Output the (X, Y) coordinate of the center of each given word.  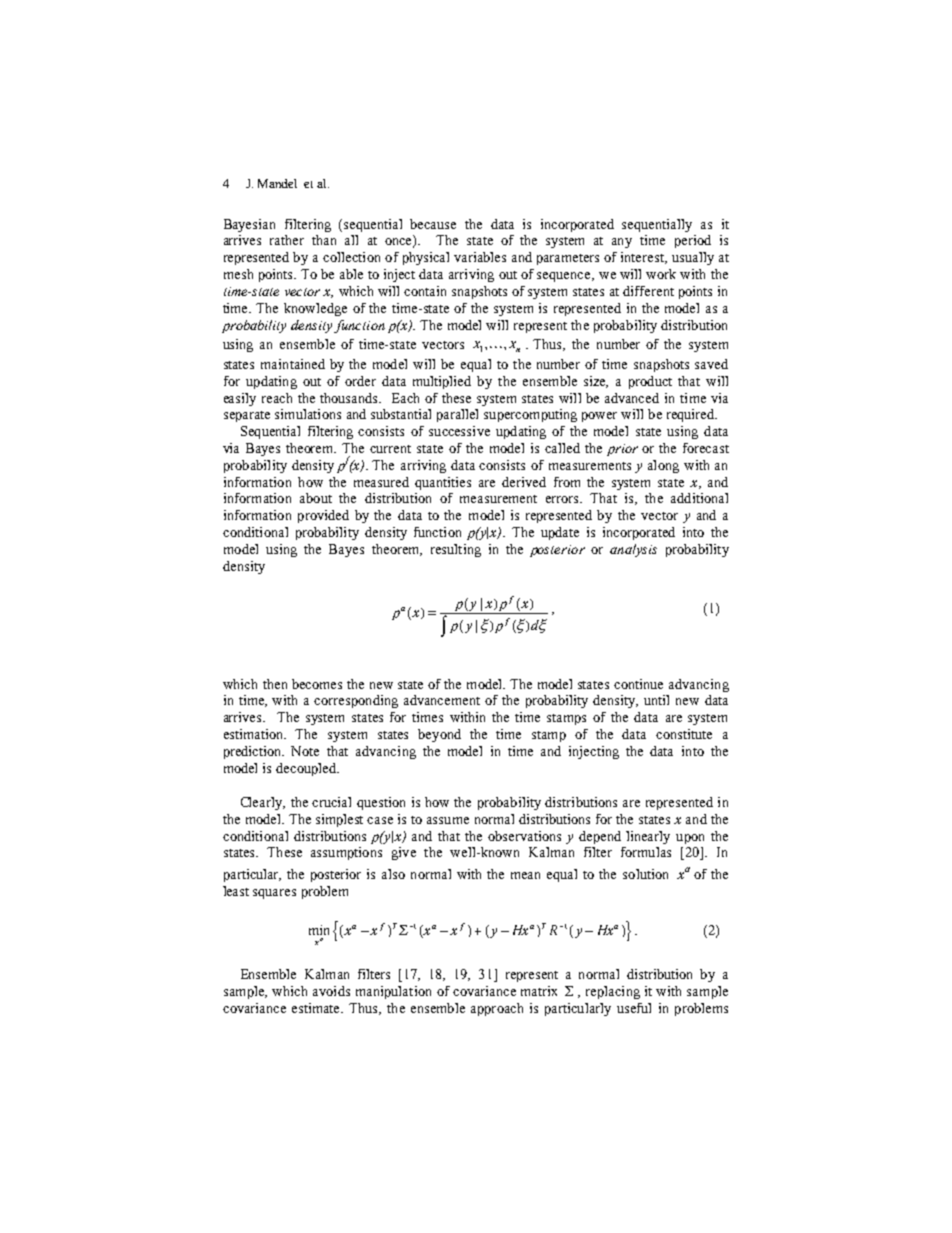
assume (448, 820)
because (433, 224)
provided (323, 516)
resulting (456, 550)
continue (638, 684)
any (622, 243)
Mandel (277, 183)
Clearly (263, 803)
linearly (648, 837)
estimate (317, 1008)
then (275, 684)
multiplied (442, 382)
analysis (633, 550)
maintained (293, 364)
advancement (442, 700)
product (650, 382)
